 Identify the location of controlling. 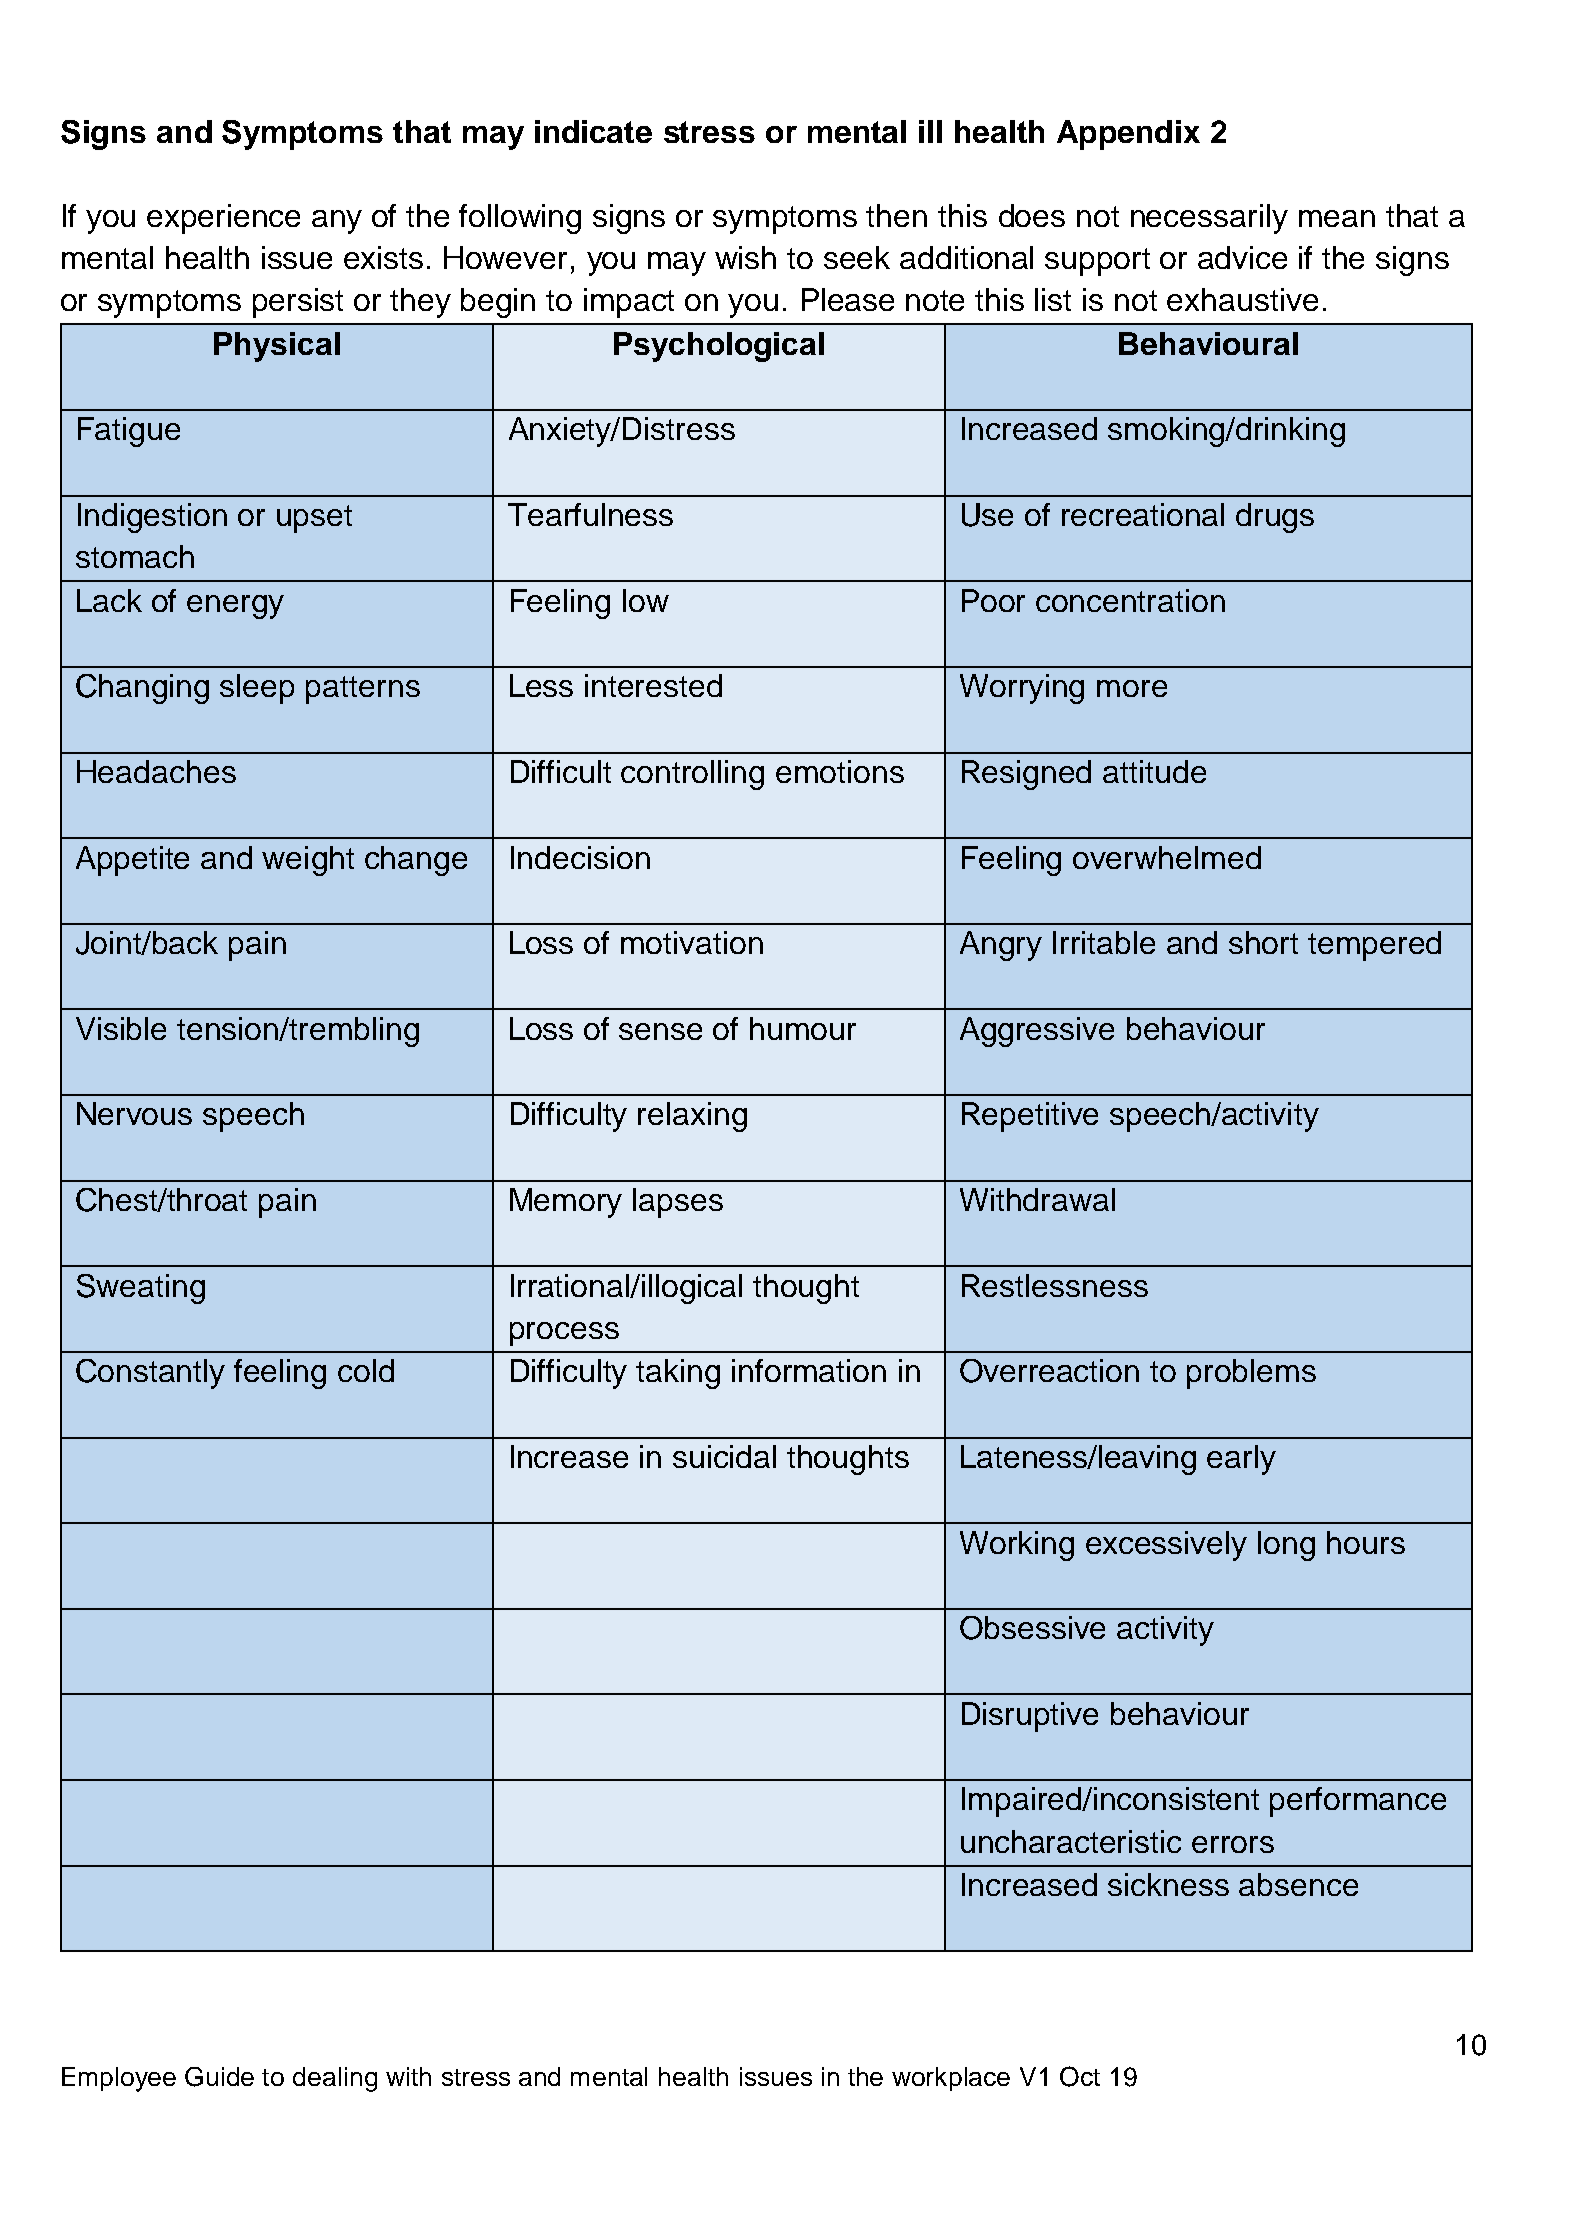
(692, 775).
